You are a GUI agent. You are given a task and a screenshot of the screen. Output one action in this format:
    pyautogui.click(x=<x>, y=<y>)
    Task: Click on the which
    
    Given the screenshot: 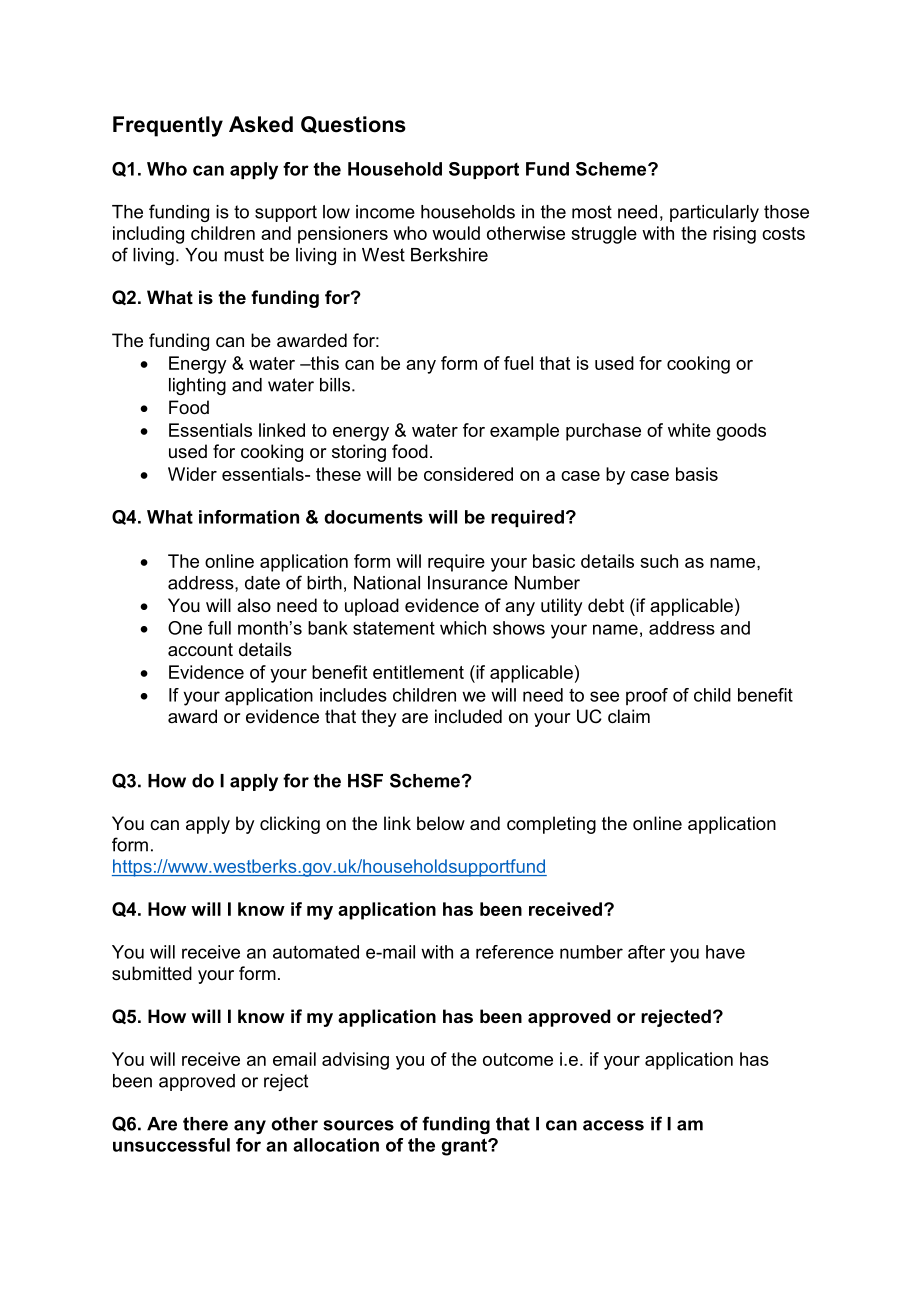 What is the action you would take?
    pyautogui.click(x=463, y=628)
